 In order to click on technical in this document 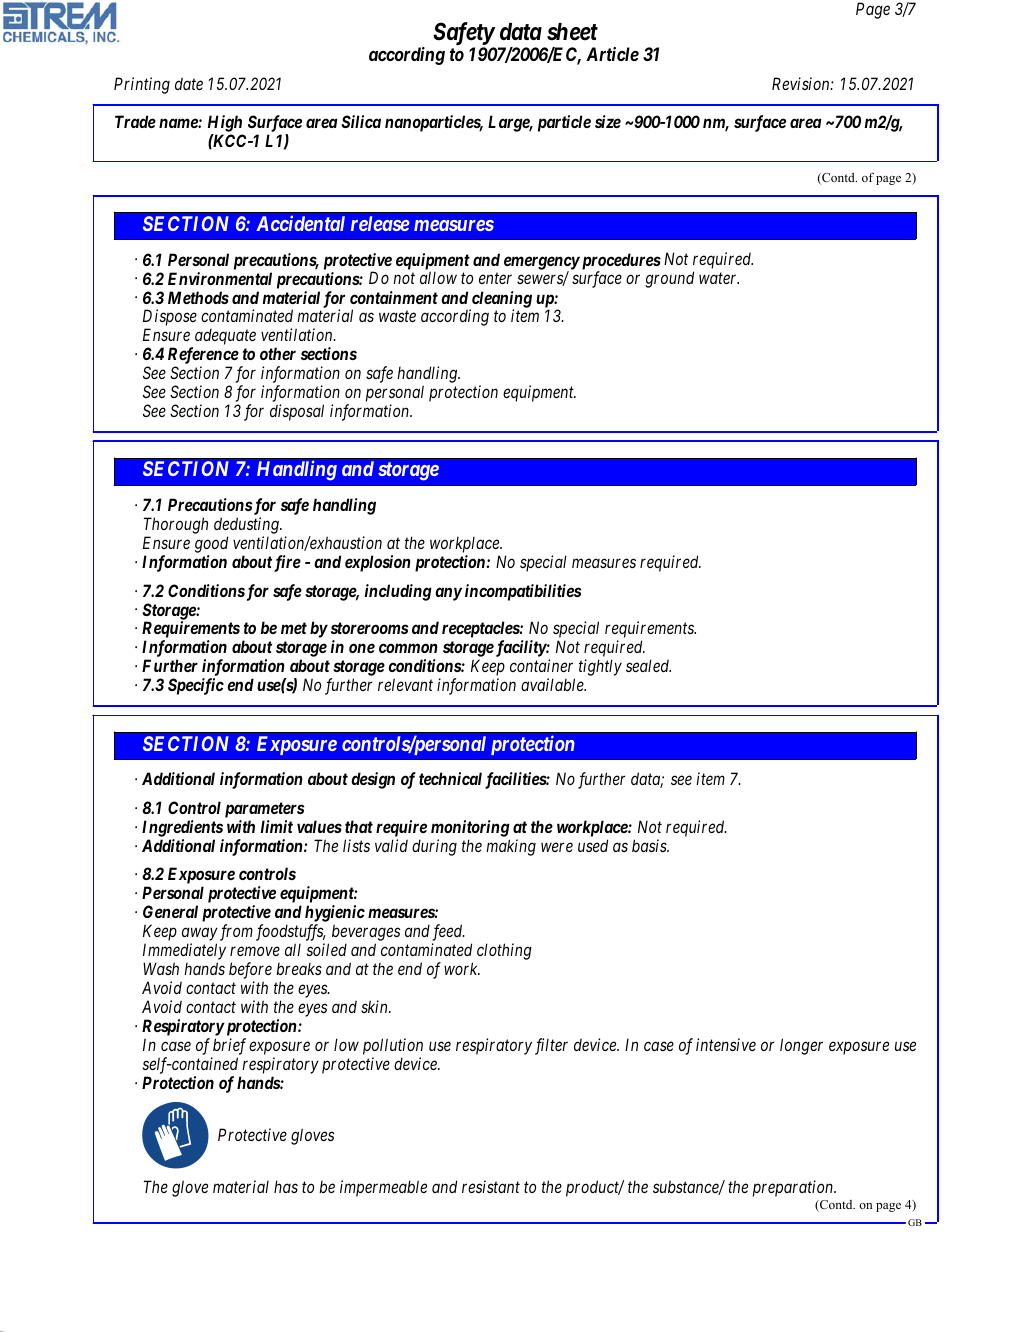, I will do `click(450, 778)`.
